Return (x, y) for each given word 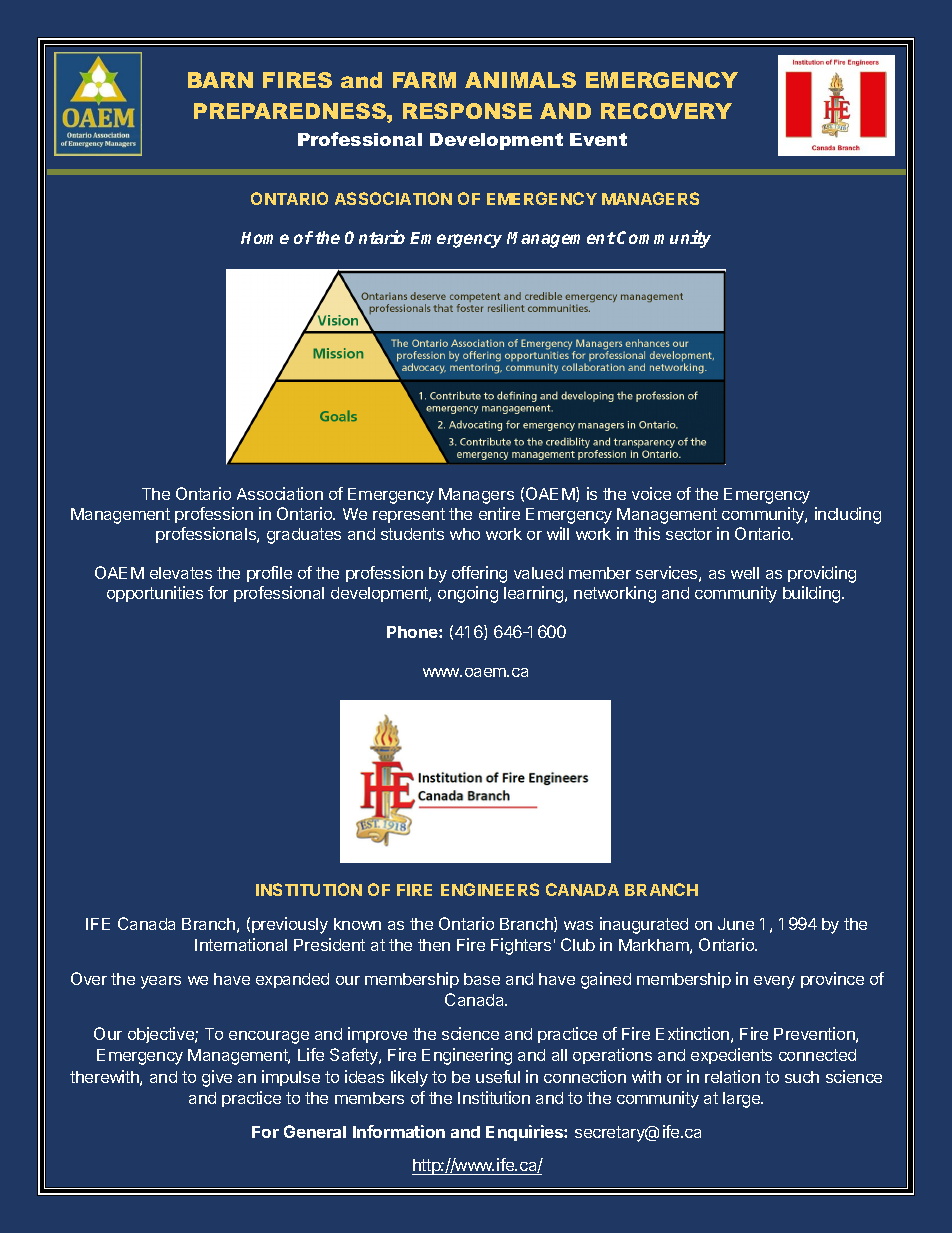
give (217, 1078)
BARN (220, 80)
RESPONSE (467, 111)
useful (498, 1076)
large (743, 1100)
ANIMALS (520, 80)
